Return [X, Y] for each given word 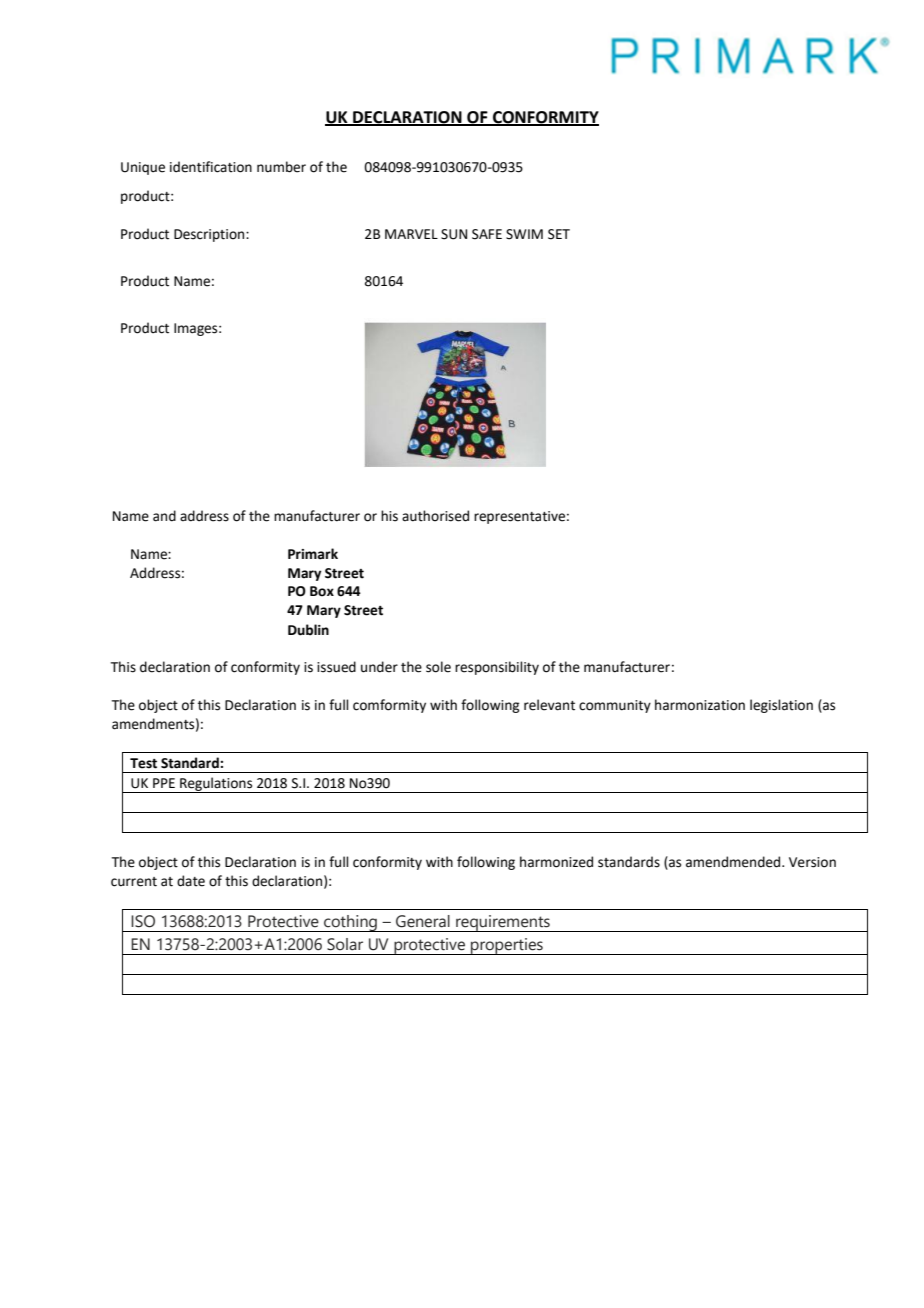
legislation [781, 706]
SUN [454, 234]
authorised [435, 516]
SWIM [524, 234]
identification [211, 167]
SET [559, 234]
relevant [549, 705]
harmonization [700, 705]
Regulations [216, 785]
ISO [143, 921]
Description [210, 235]
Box [322, 591]
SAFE [487, 234]
